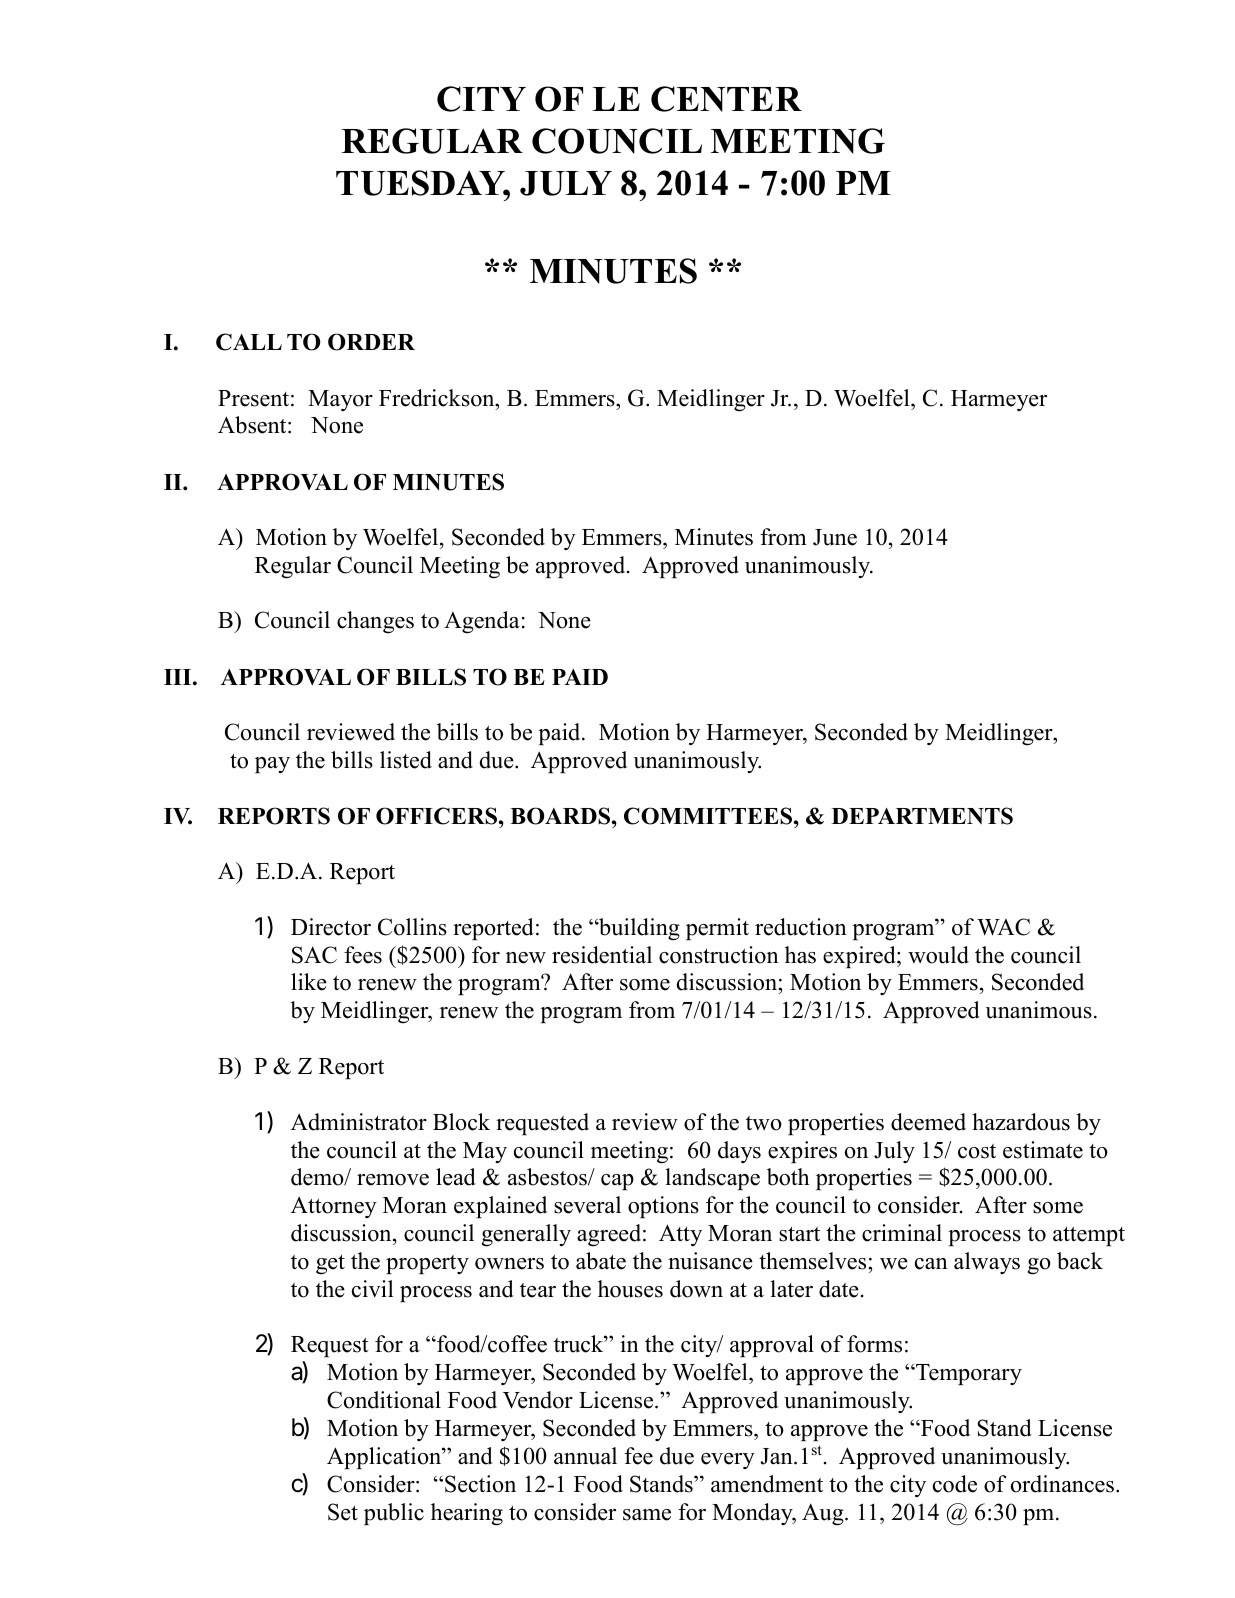 This document has height=1598, width=1235. Describe the element at coordinates (375, 622) in the document. I see `changes` at that location.
